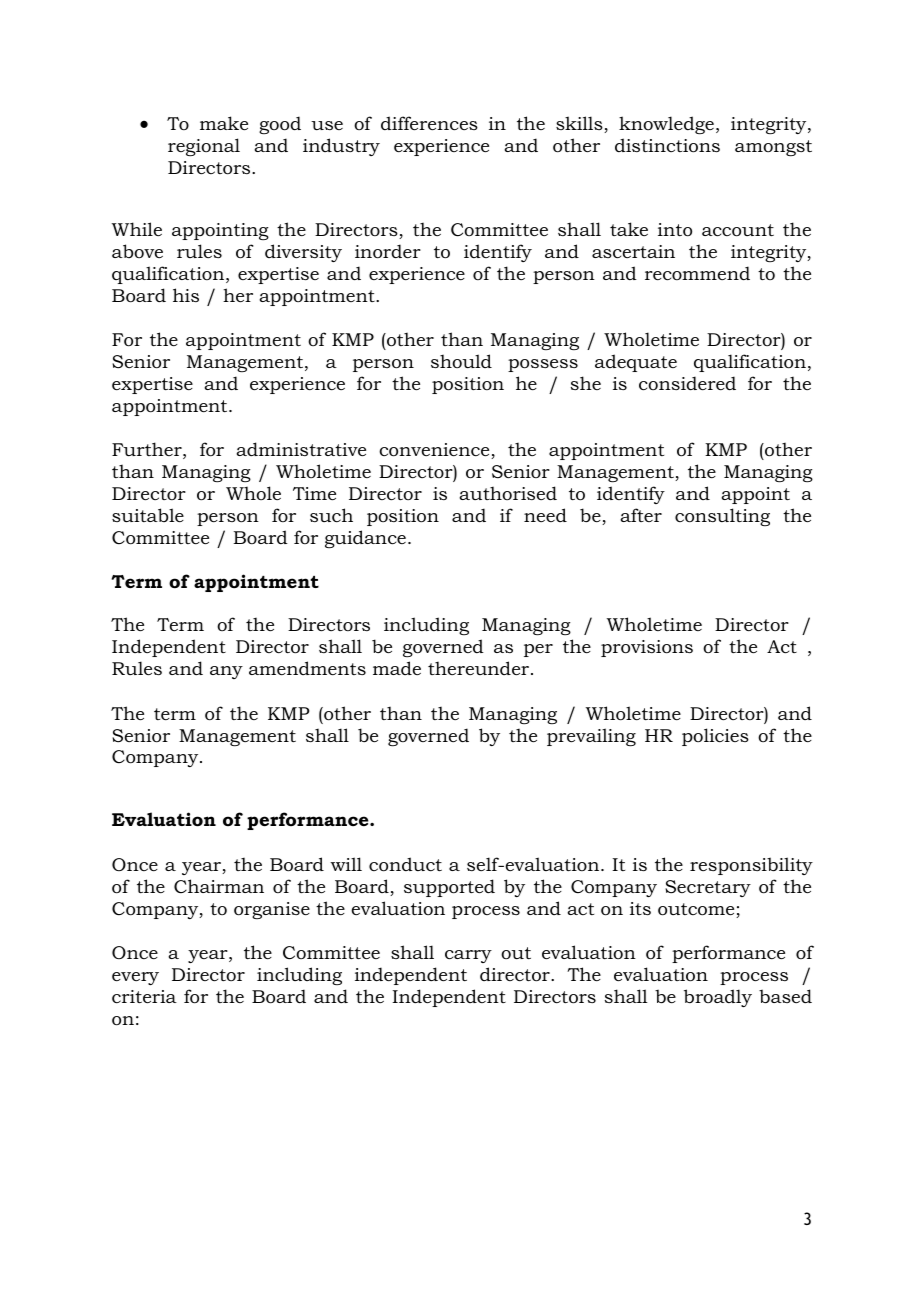  I want to click on his, so click(186, 295).
